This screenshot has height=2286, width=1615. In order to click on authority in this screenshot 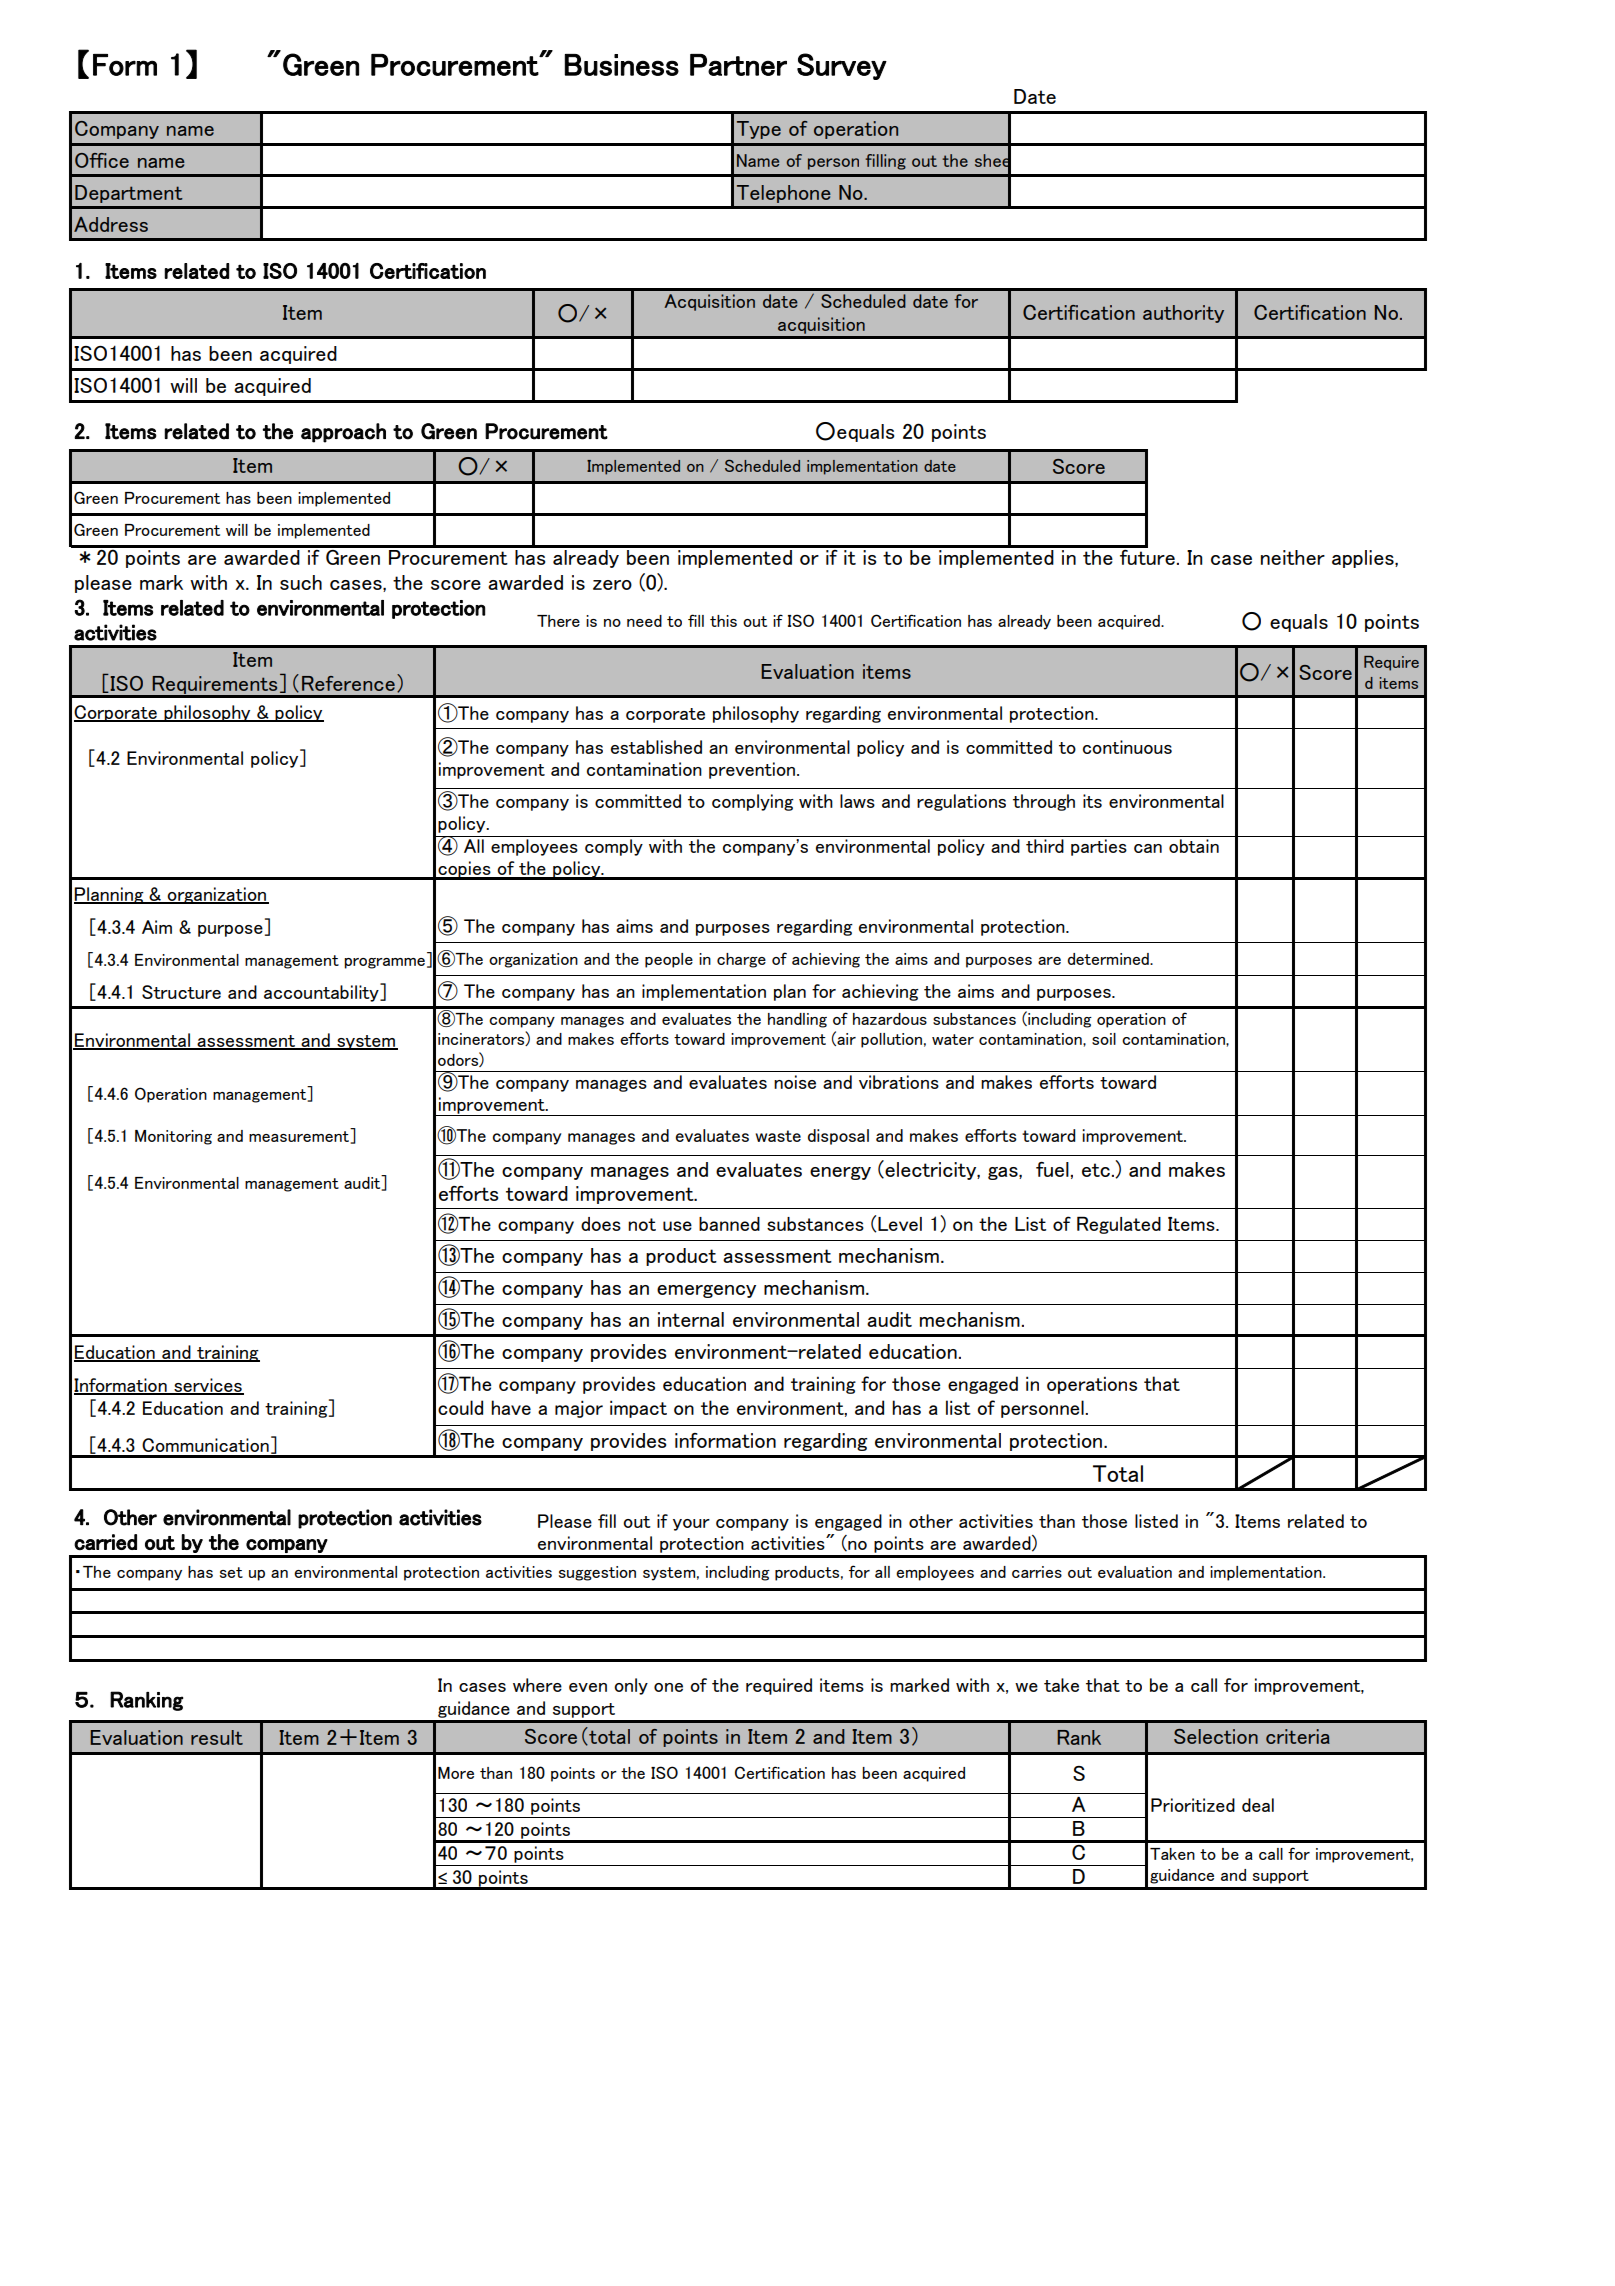, I will do `click(1183, 314)`.
